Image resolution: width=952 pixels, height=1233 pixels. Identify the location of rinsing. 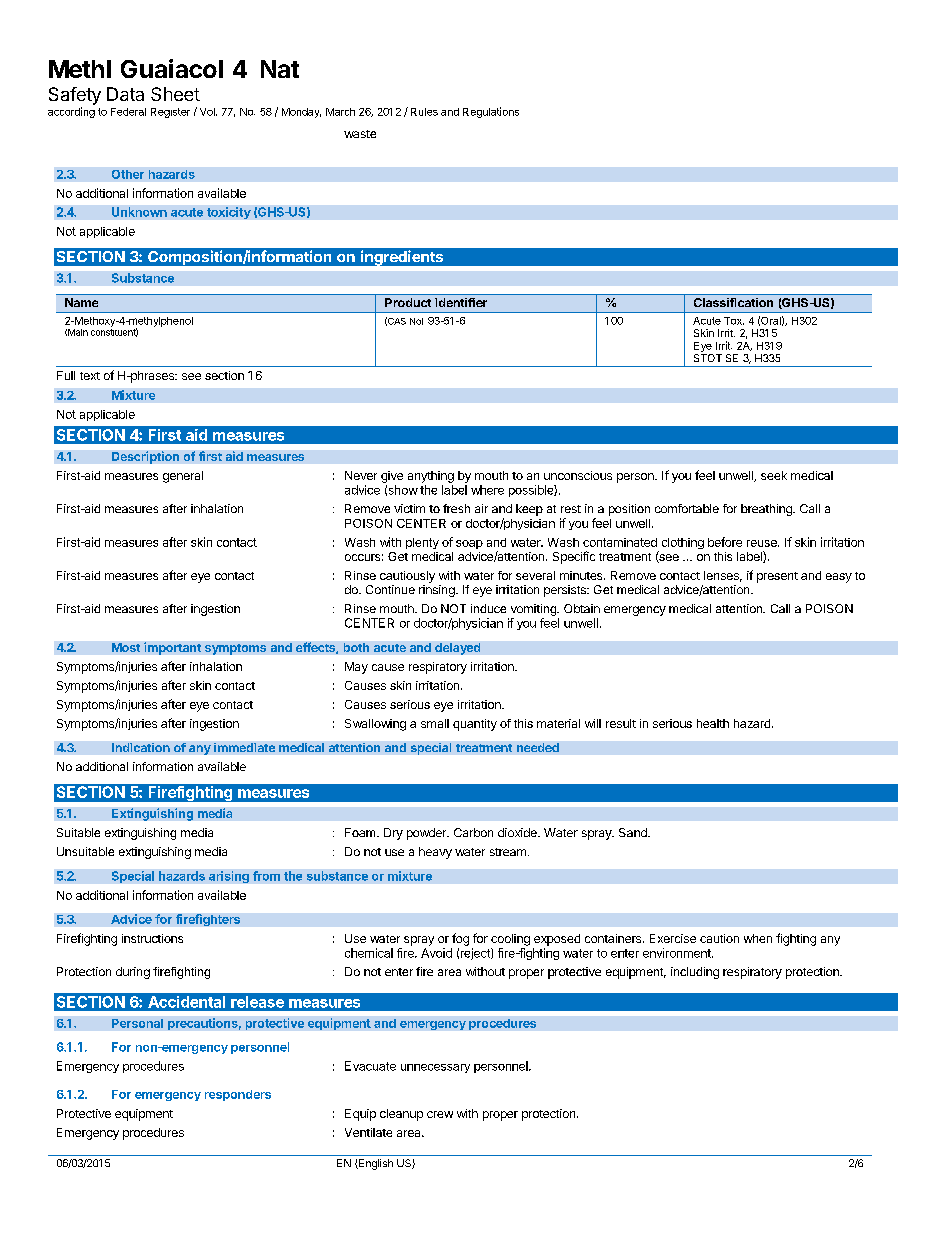
(438, 591).
